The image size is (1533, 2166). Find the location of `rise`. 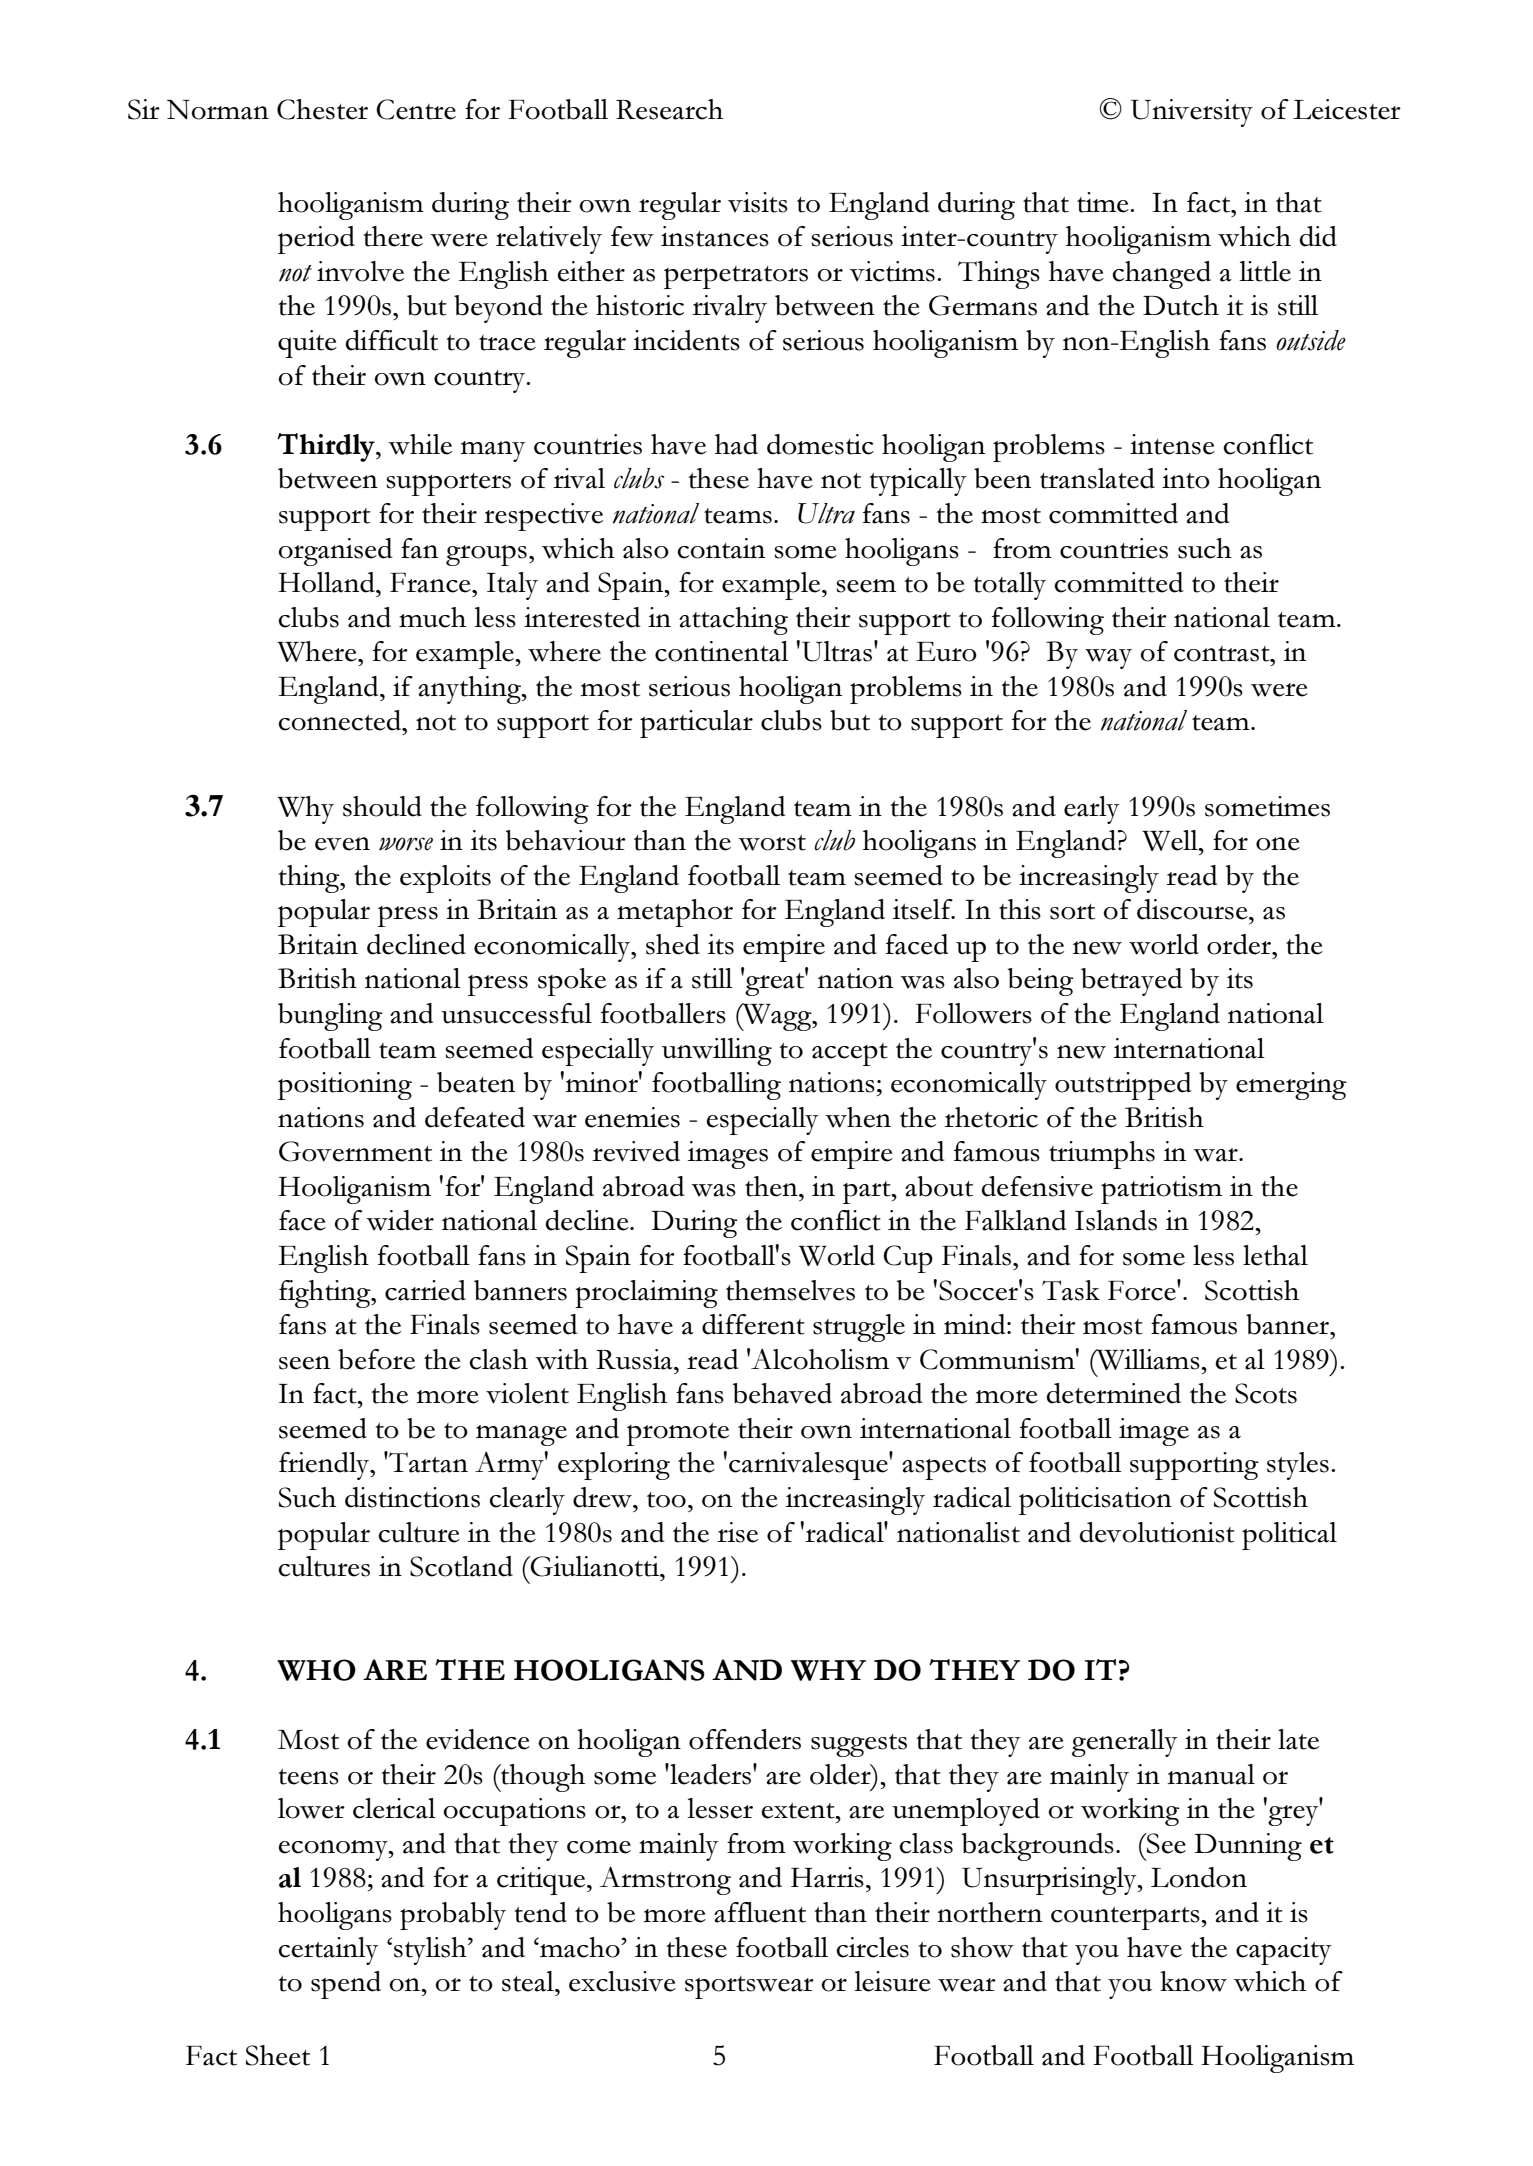

rise is located at coordinates (737, 1532).
